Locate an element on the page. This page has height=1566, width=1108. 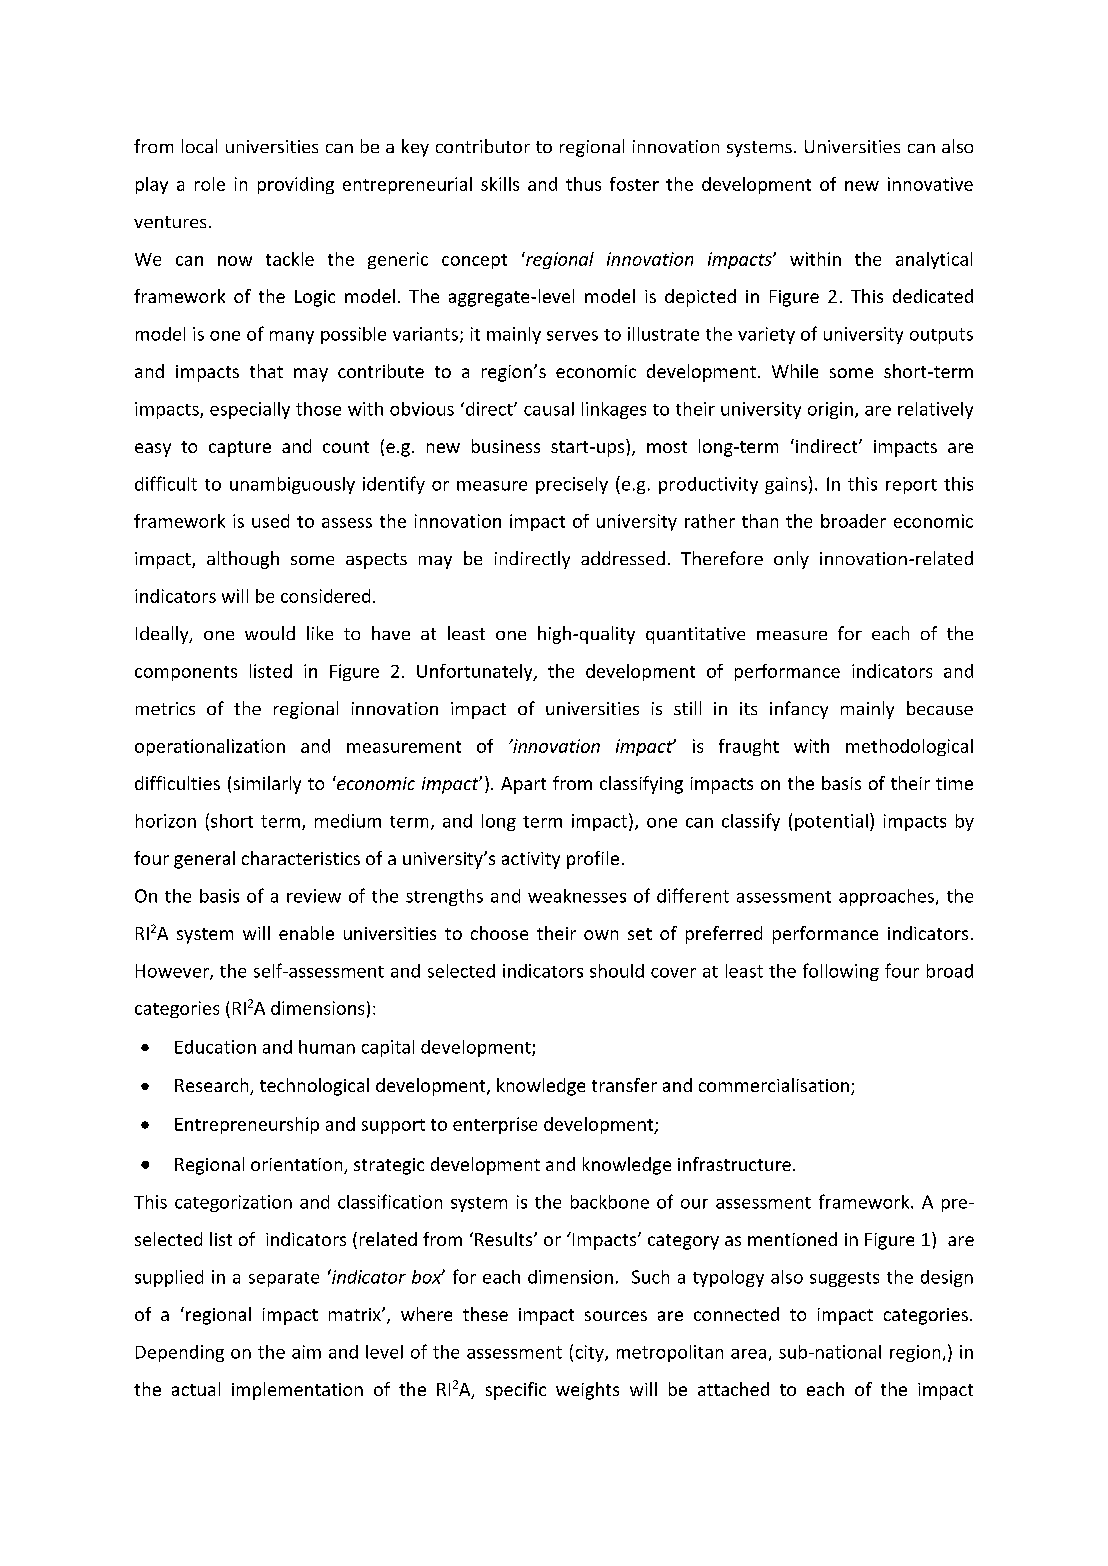
Apart is located at coordinates (523, 785).
